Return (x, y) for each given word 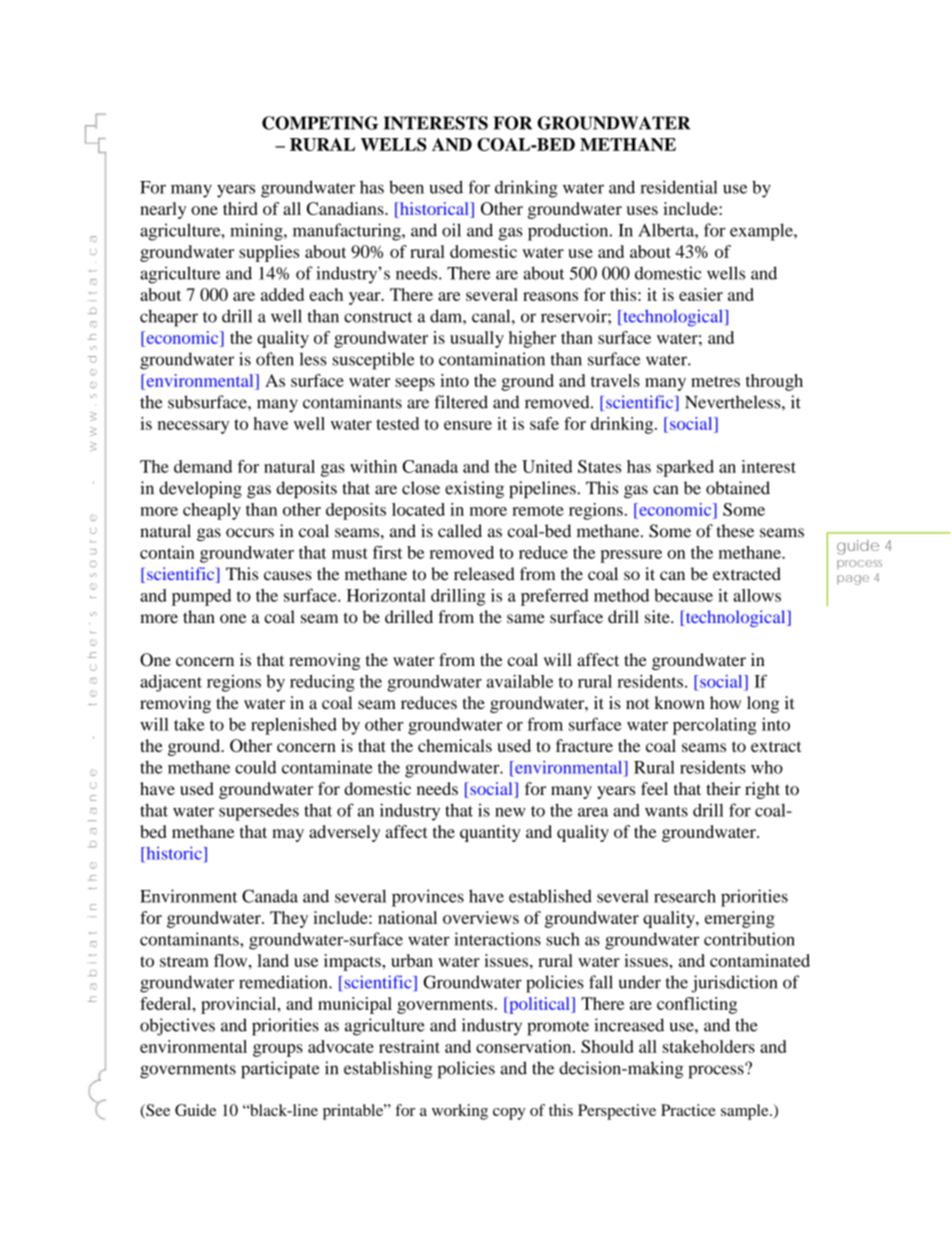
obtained (738, 488)
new (510, 812)
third (240, 208)
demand (203, 466)
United (547, 466)
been (406, 187)
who (767, 767)
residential (679, 187)
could (255, 767)
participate (280, 1070)
